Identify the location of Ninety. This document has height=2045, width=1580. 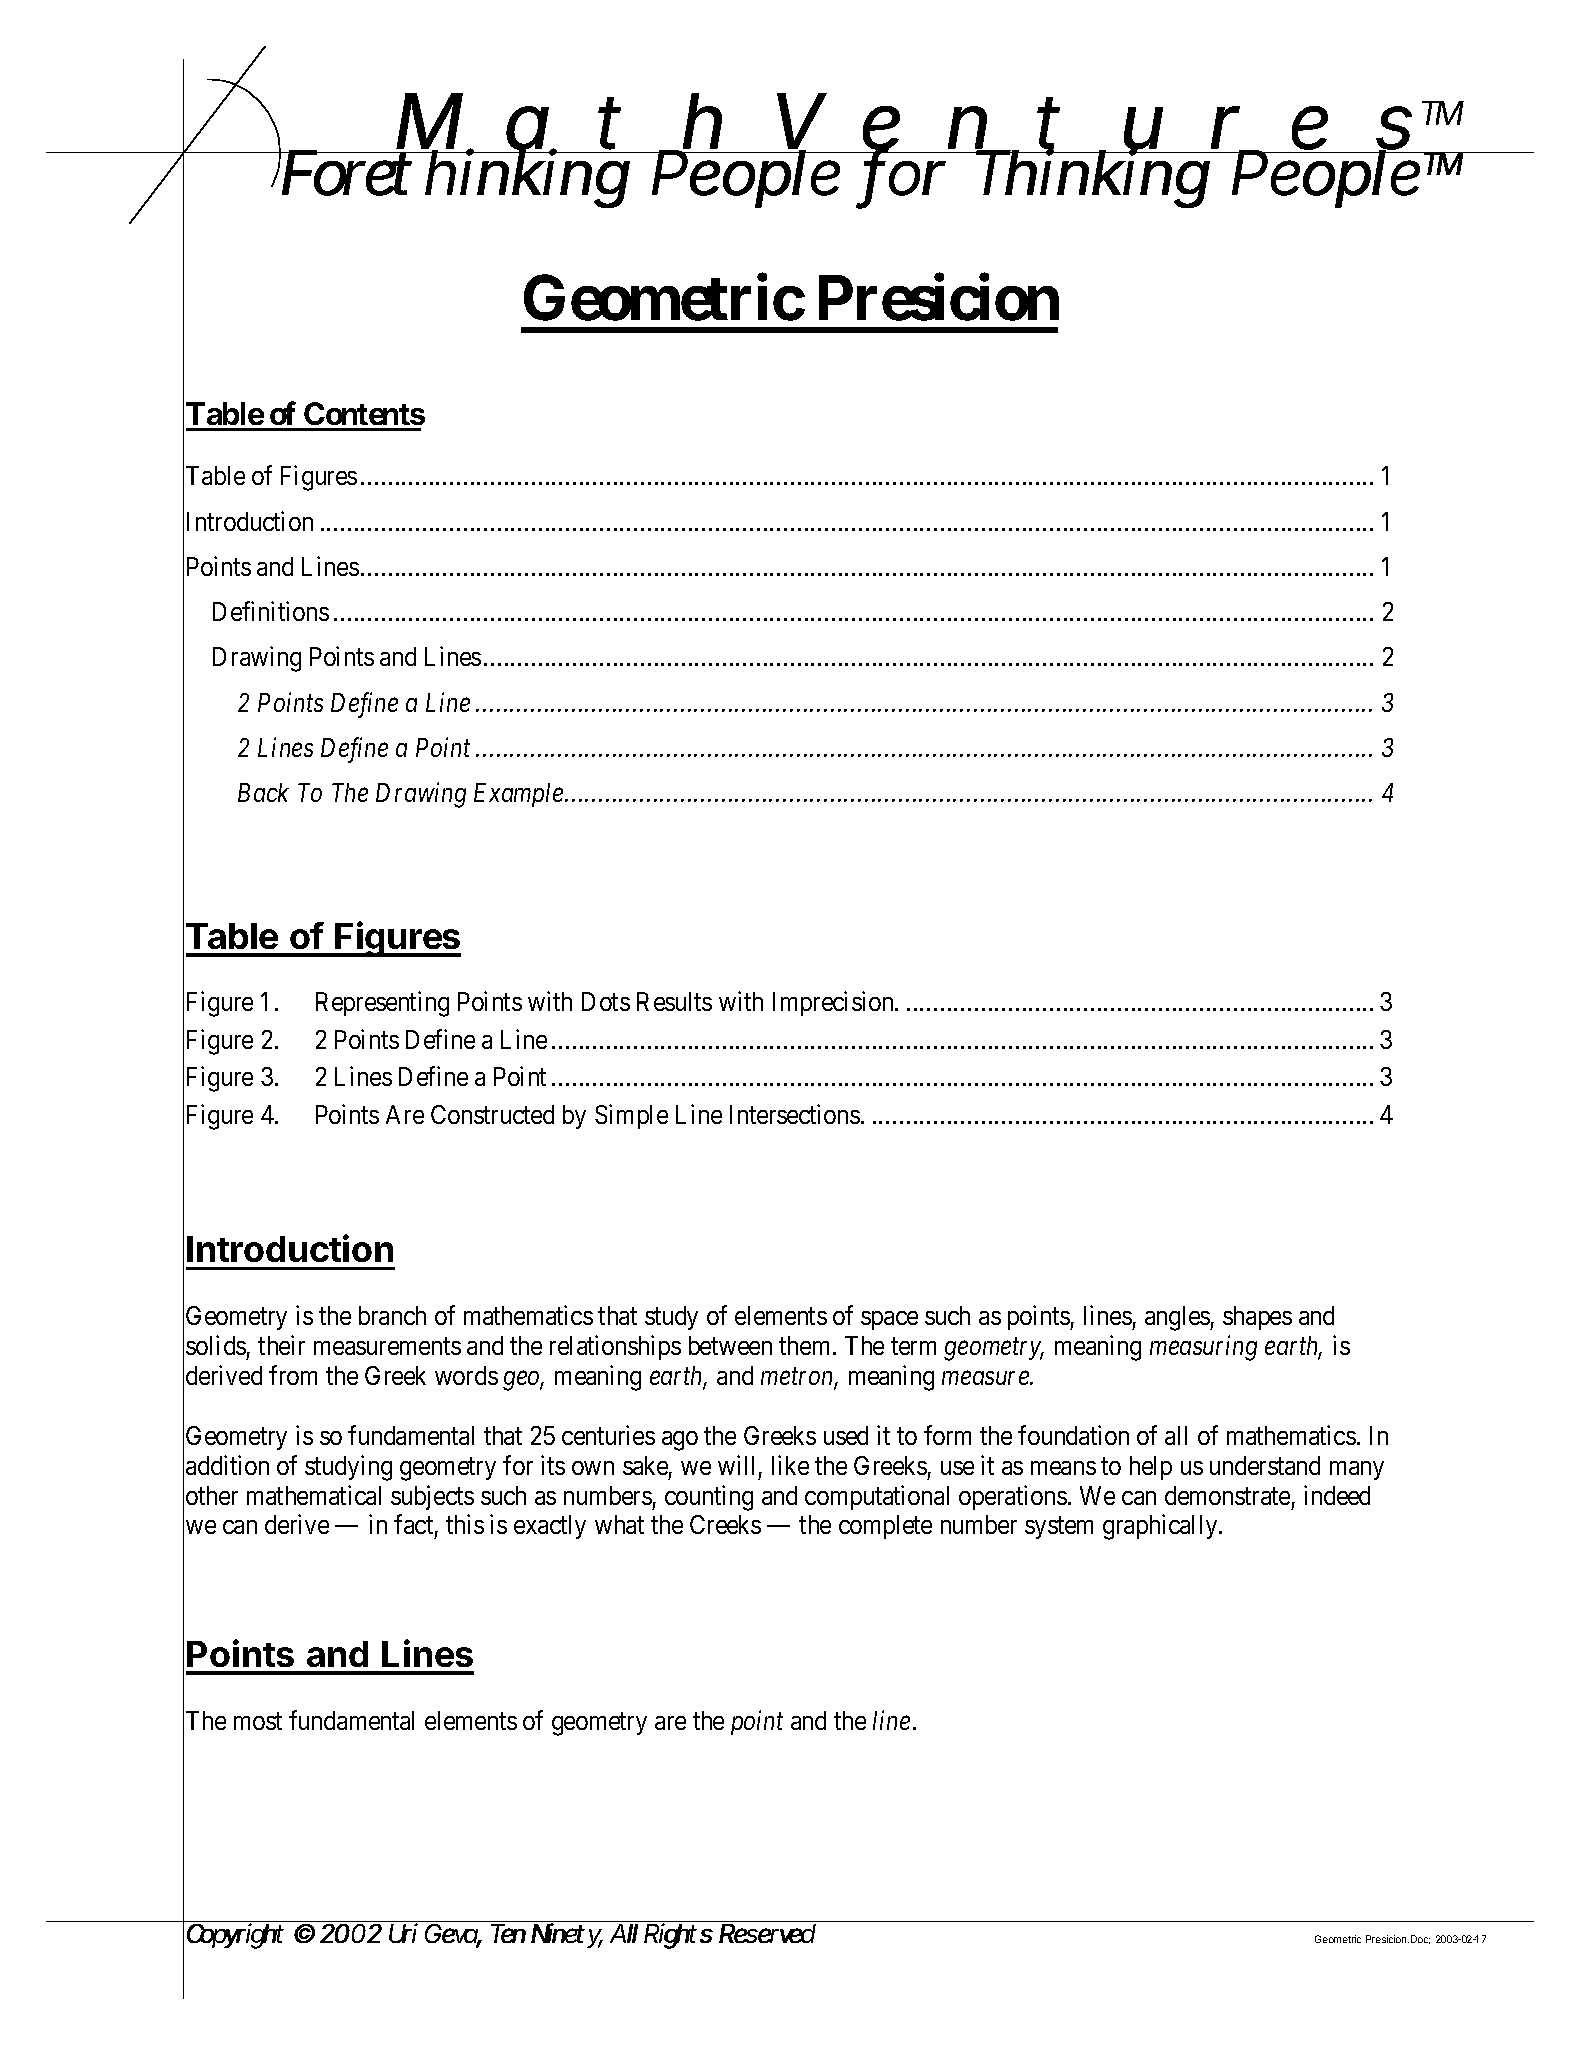
(566, 1935).
